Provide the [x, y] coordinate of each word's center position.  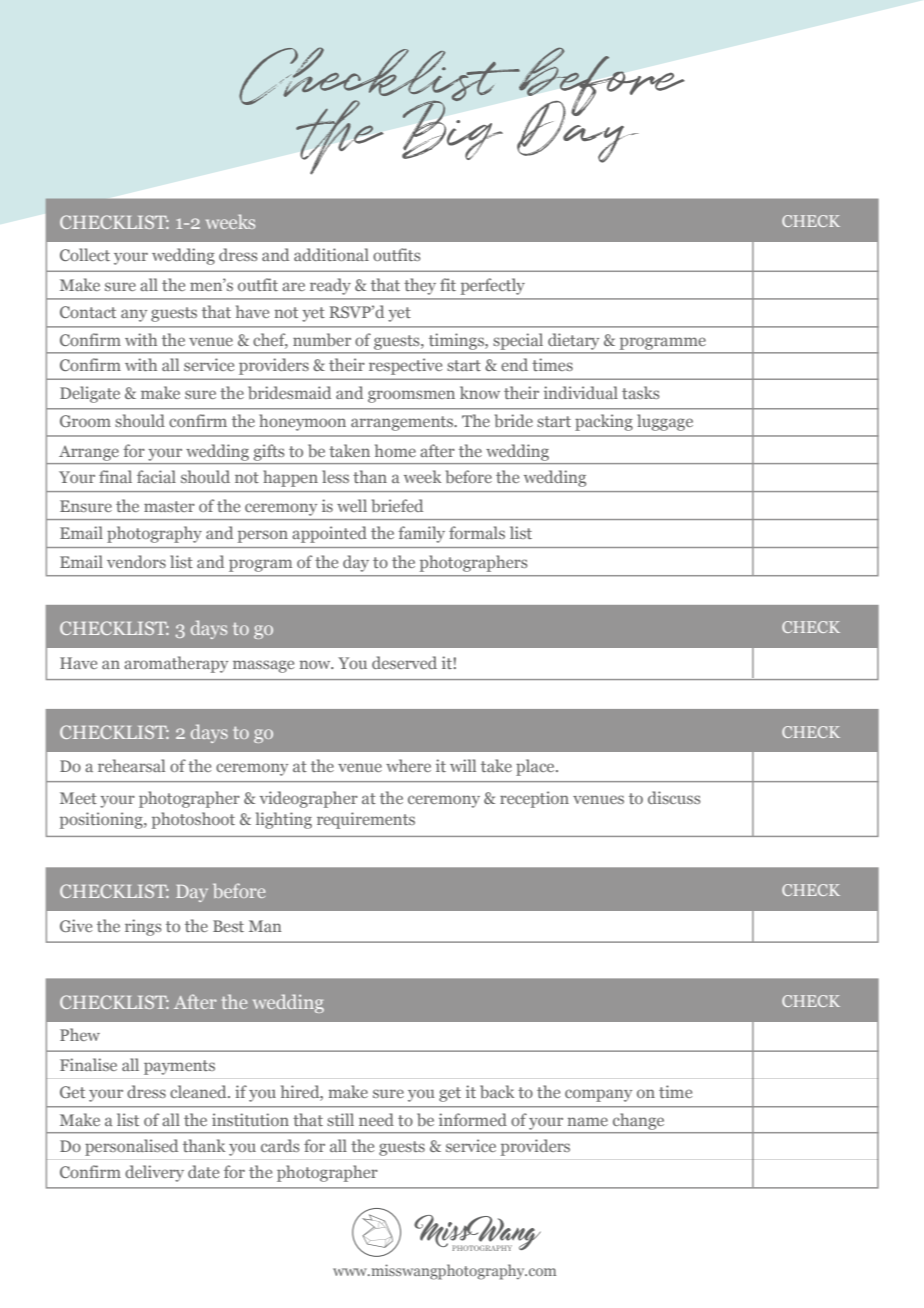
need [376, 1119]
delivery [154, 1173]
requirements [366, 820]
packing [604, 422]
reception [534, 799]
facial [156, 476]
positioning [102, 820]
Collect [85, 254]
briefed [397, 505]
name [588, 1121]
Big [452, 129]
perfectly [493, 286]
